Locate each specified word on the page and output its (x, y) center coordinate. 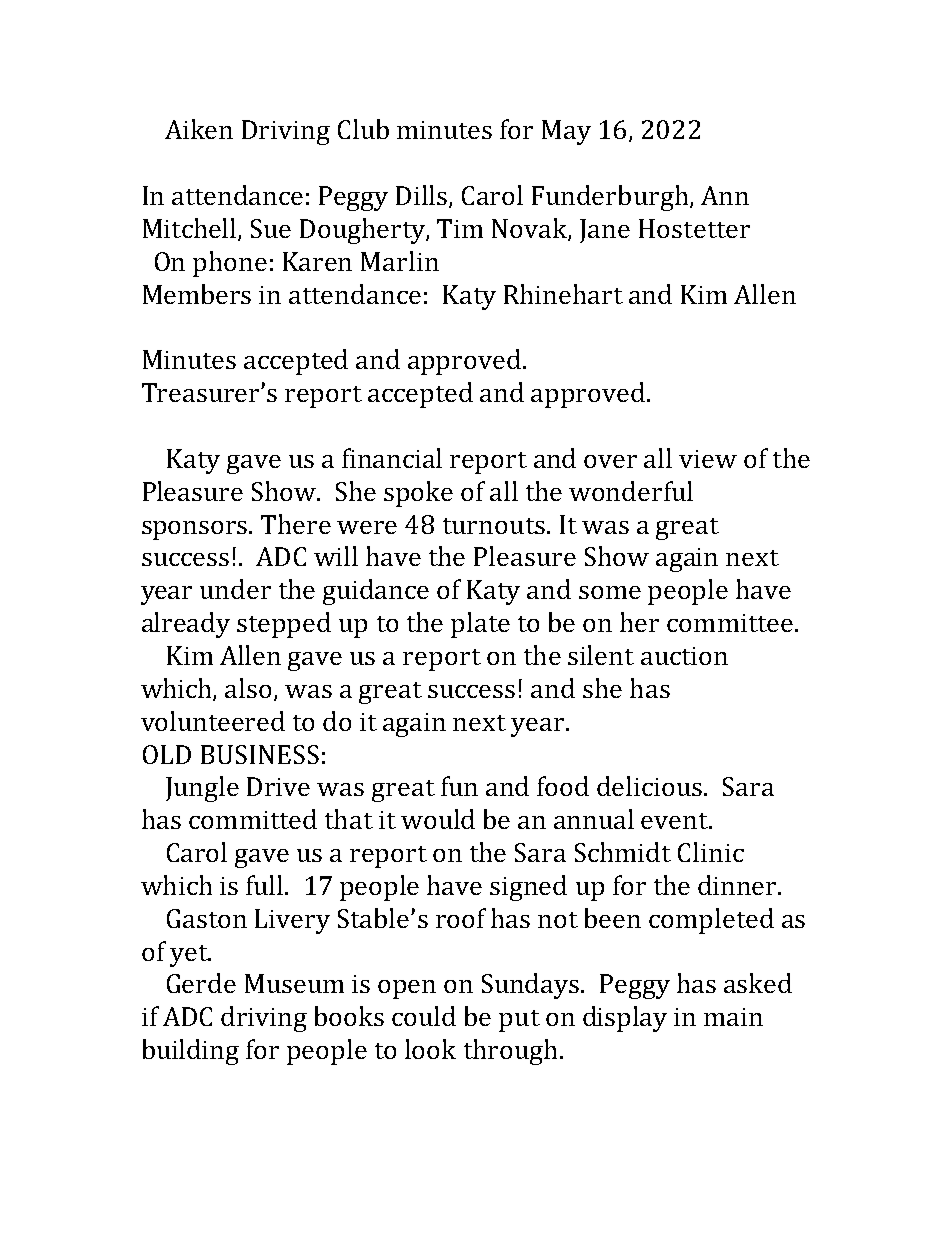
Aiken (199, 129)
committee (730, 623)
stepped (284, 625)
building (191, 1052)
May (566, 132)
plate (480, 625)
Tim (460, 228)
